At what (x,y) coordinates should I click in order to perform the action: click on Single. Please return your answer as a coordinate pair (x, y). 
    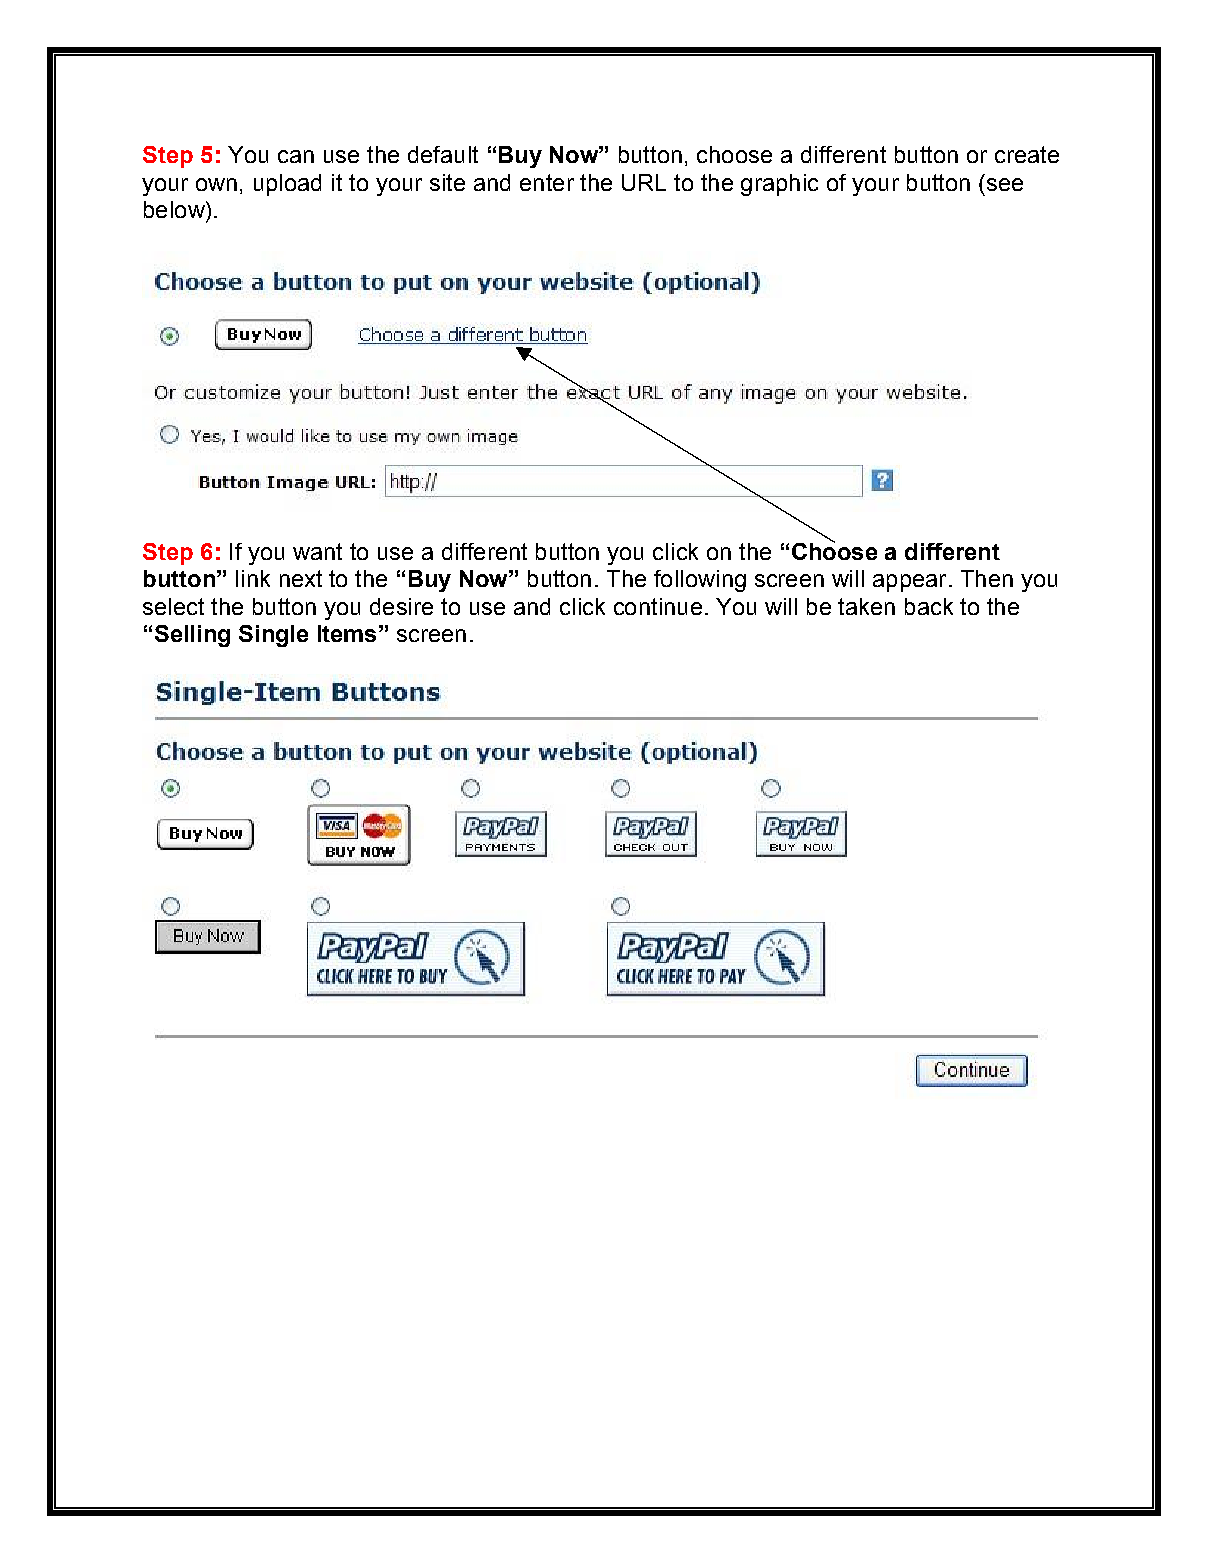
    Looking at the image, I should click on (273, 636).
